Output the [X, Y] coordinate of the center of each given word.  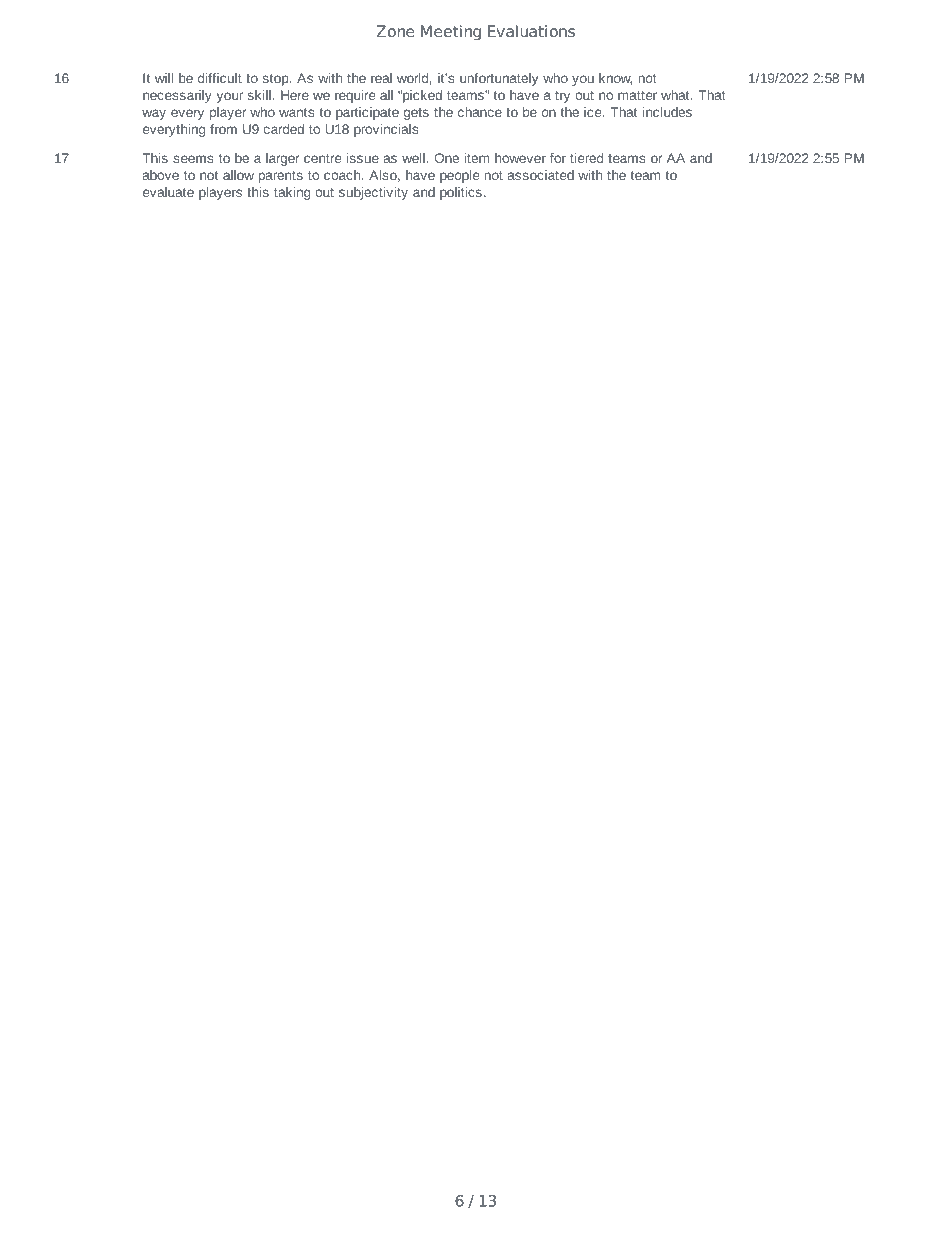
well [413, 158]
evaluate [168, 192]
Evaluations [531, 31]
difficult [220, 78]
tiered [586, 158]
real [381, 78]
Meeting [451, 32]
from [223, 129]
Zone [395, 31]
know [615, 79]
